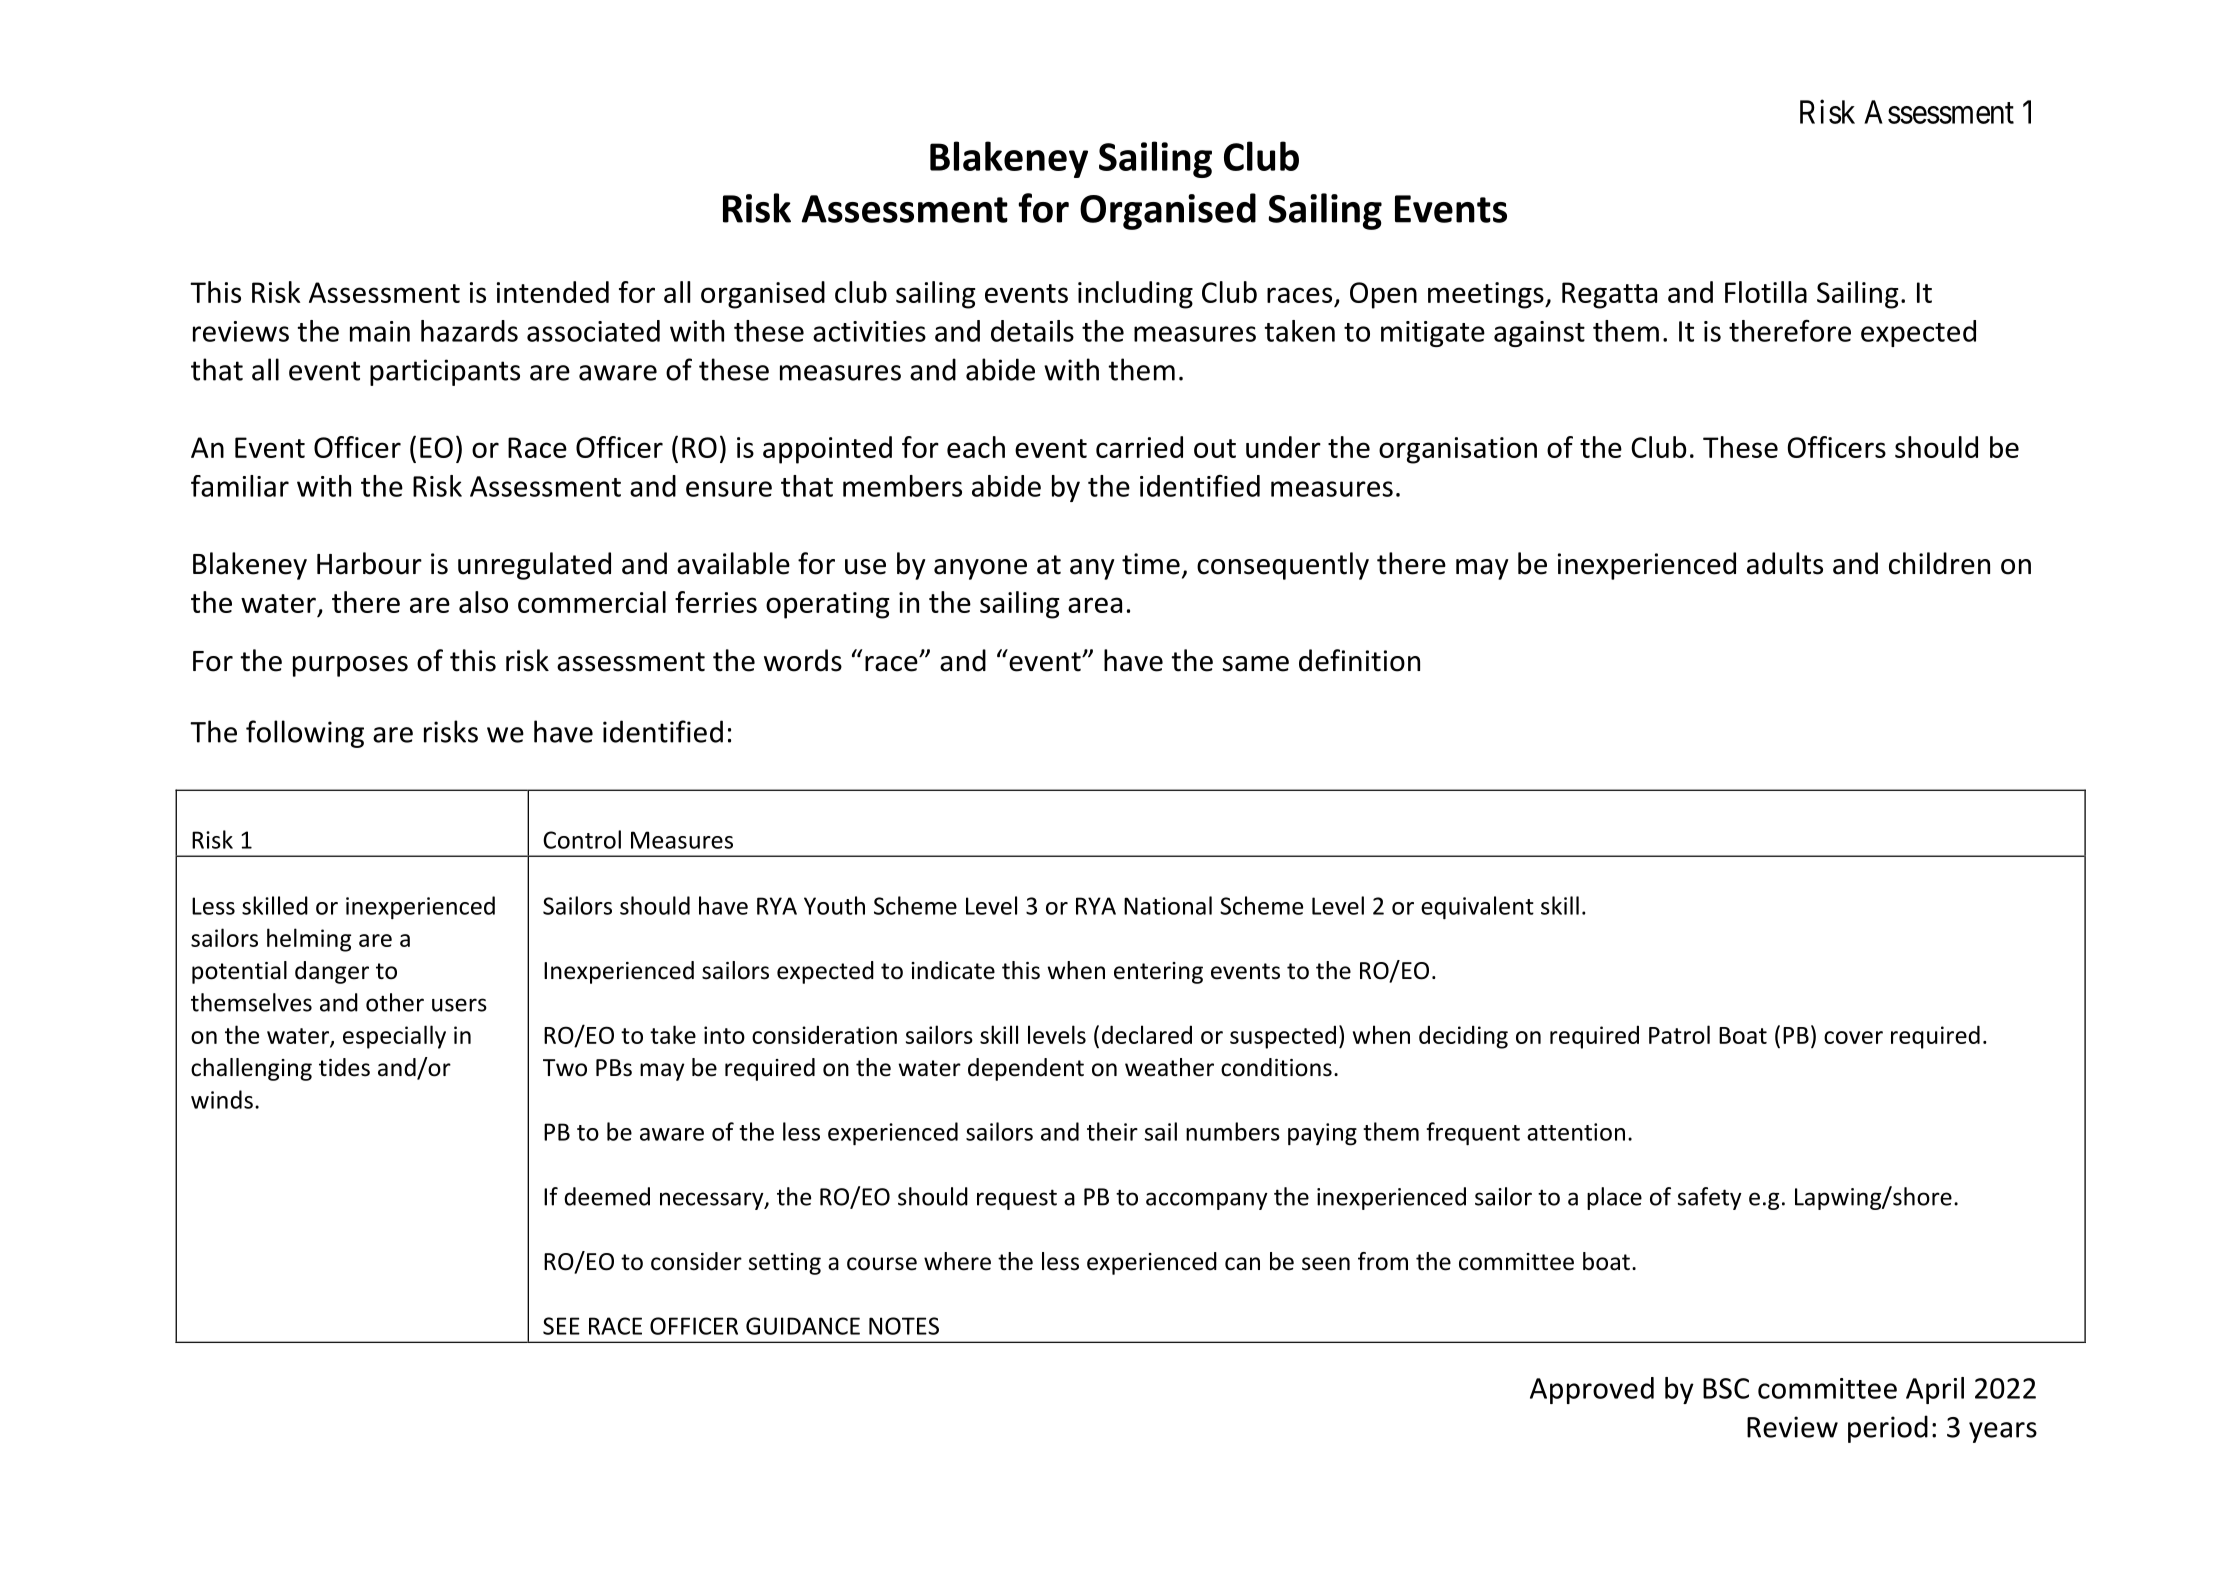 This screenshot has height=1576, width=2228. Describe the element at coordinates (1785, 563) in the screenshot. I see `adults` at that location.
